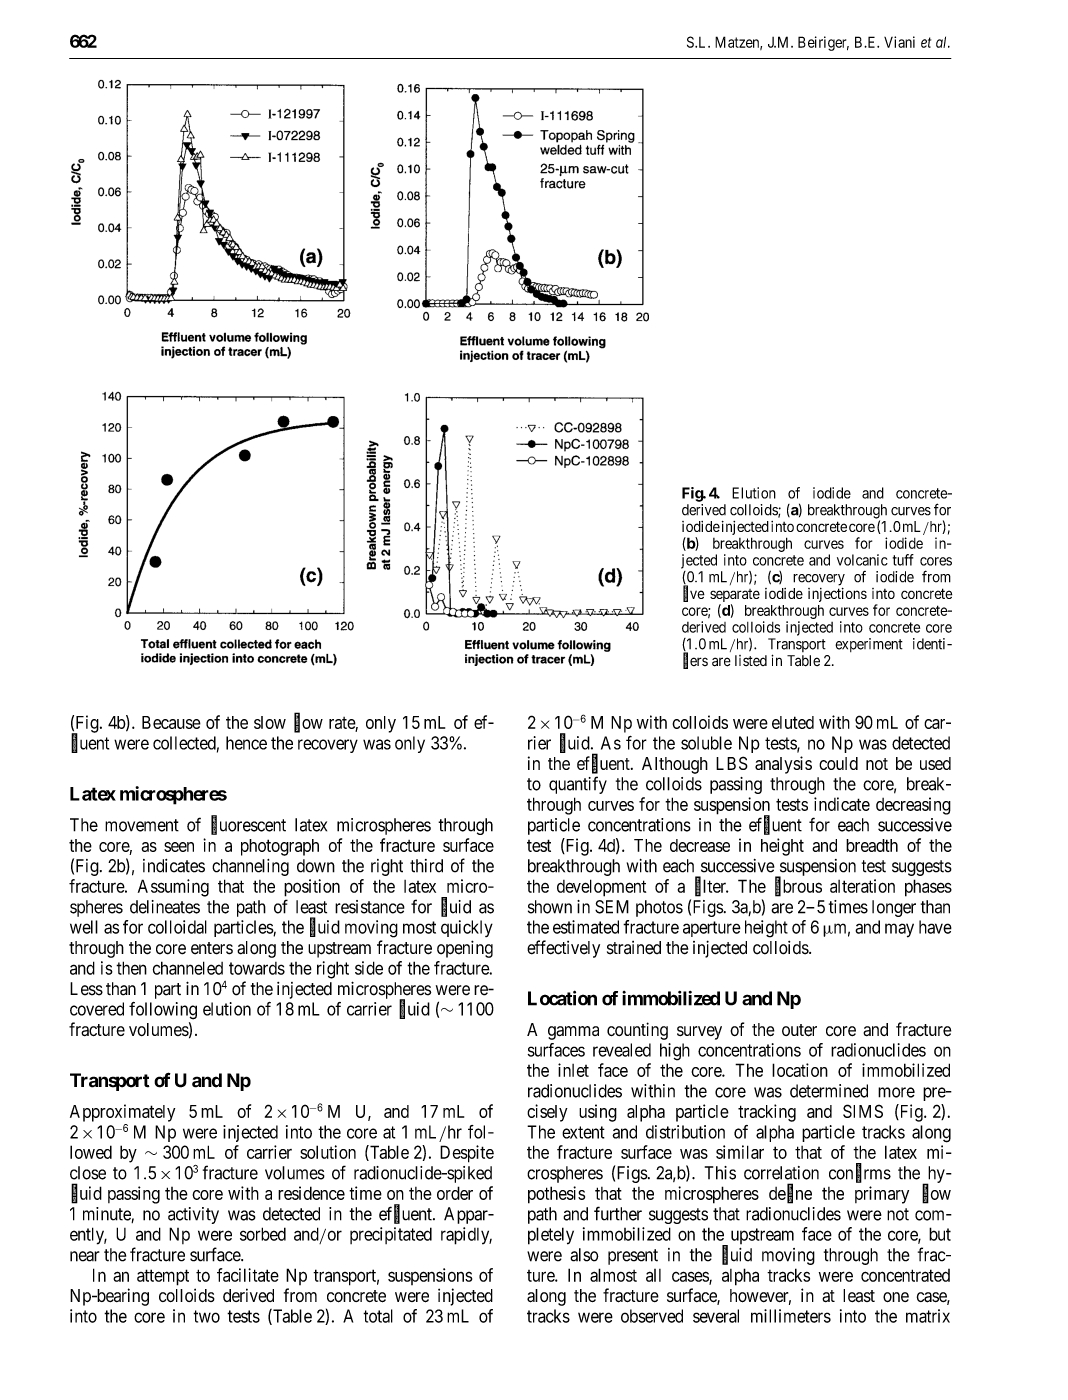 Image resolution: width=1068 pixels, height=1400 pixels. Describe the element at coordinates (122, 1113) in the screenshot. I see `Approximately` at that location.
